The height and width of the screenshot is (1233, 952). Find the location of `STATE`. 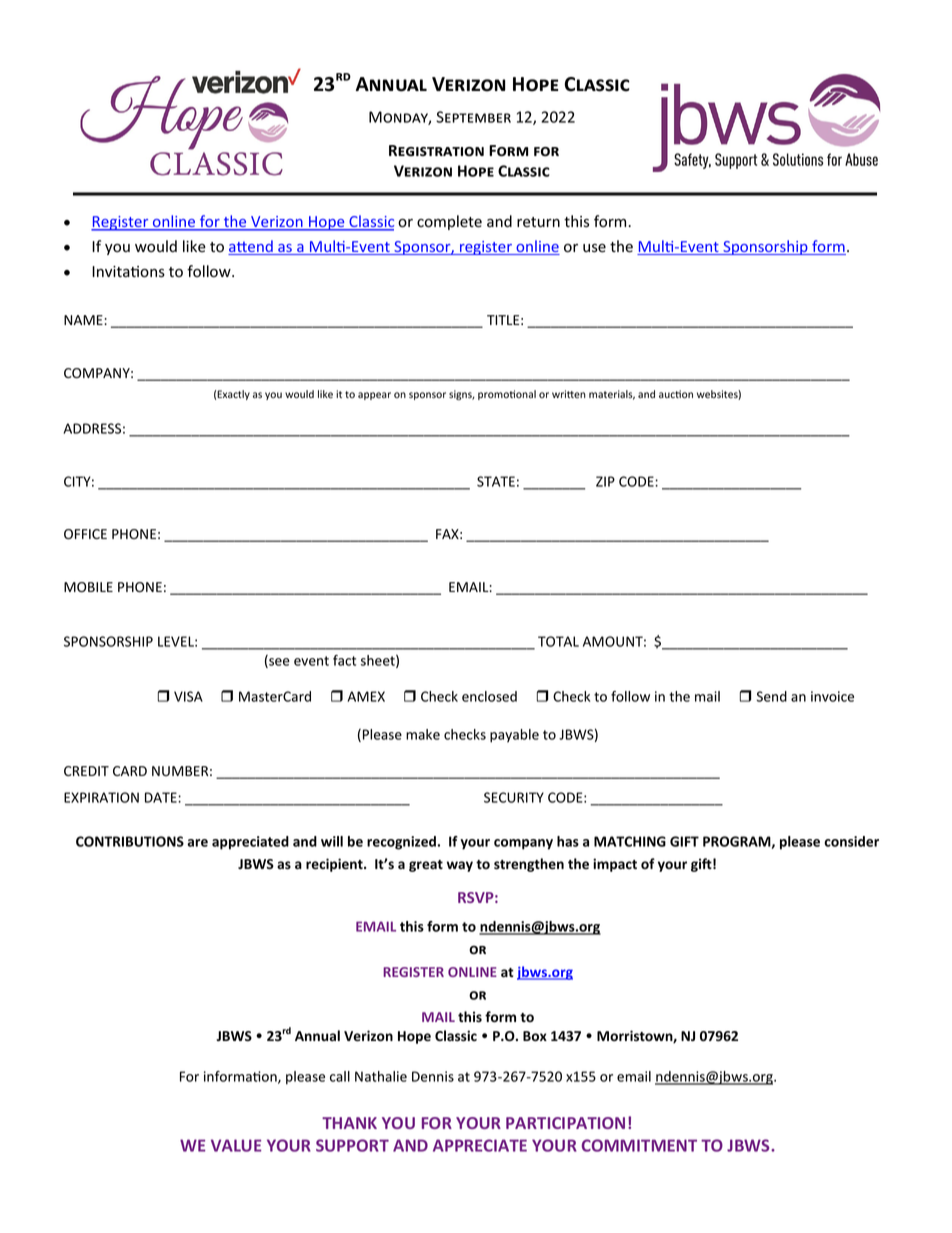

STATE is located at coordinates (496, 481).
